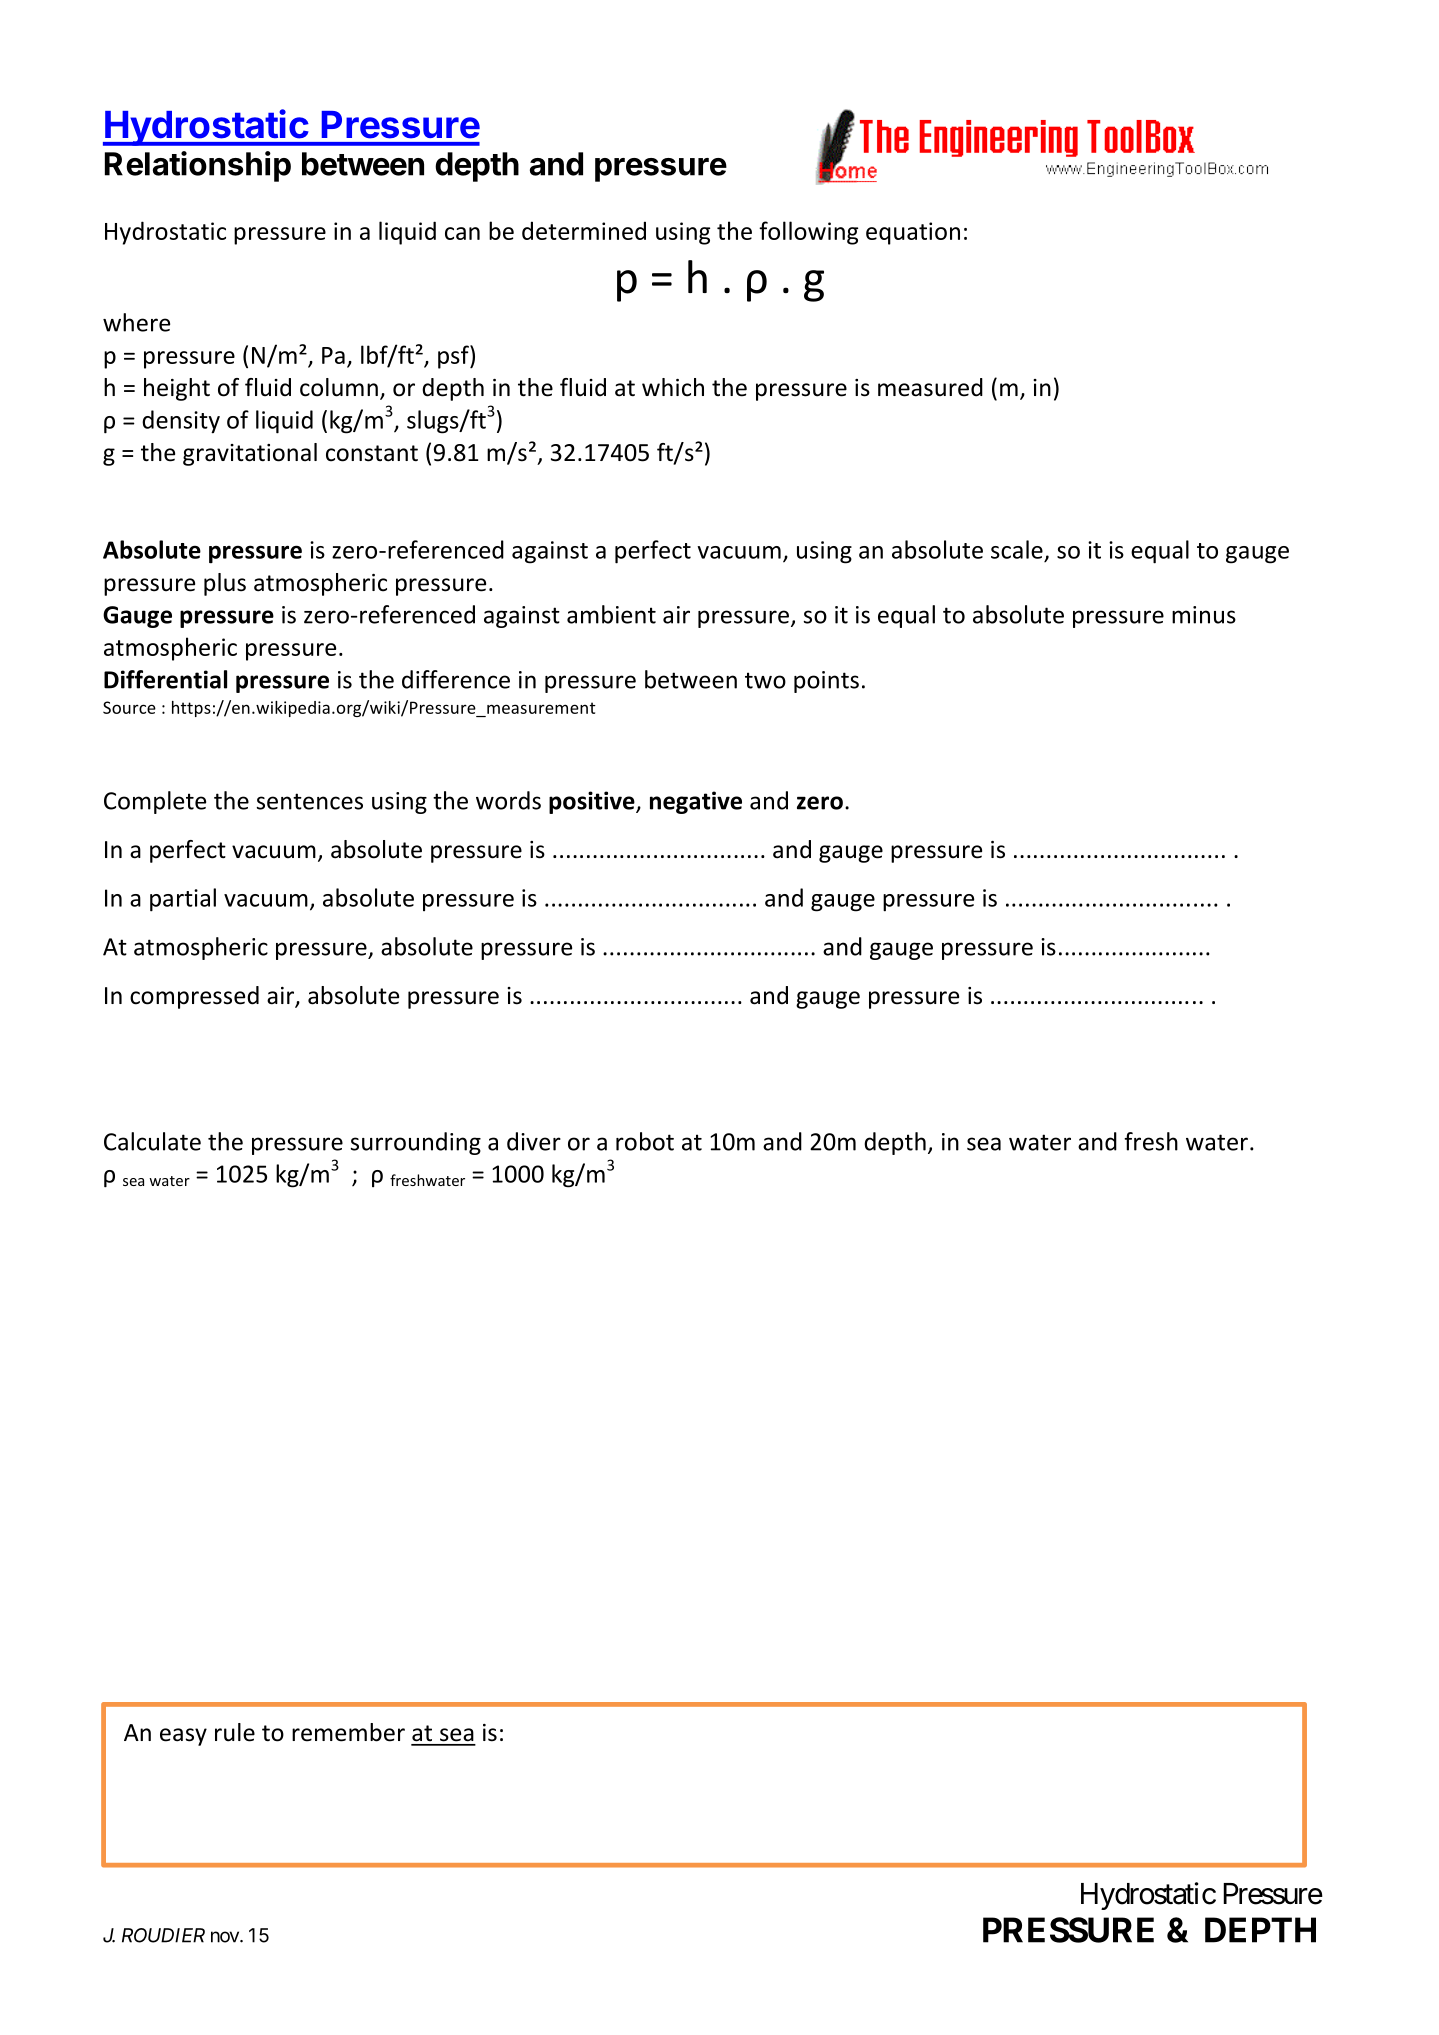 The height and width of the screenshot is (2035, 1439). I want to click on negative, so click(696, 802).
